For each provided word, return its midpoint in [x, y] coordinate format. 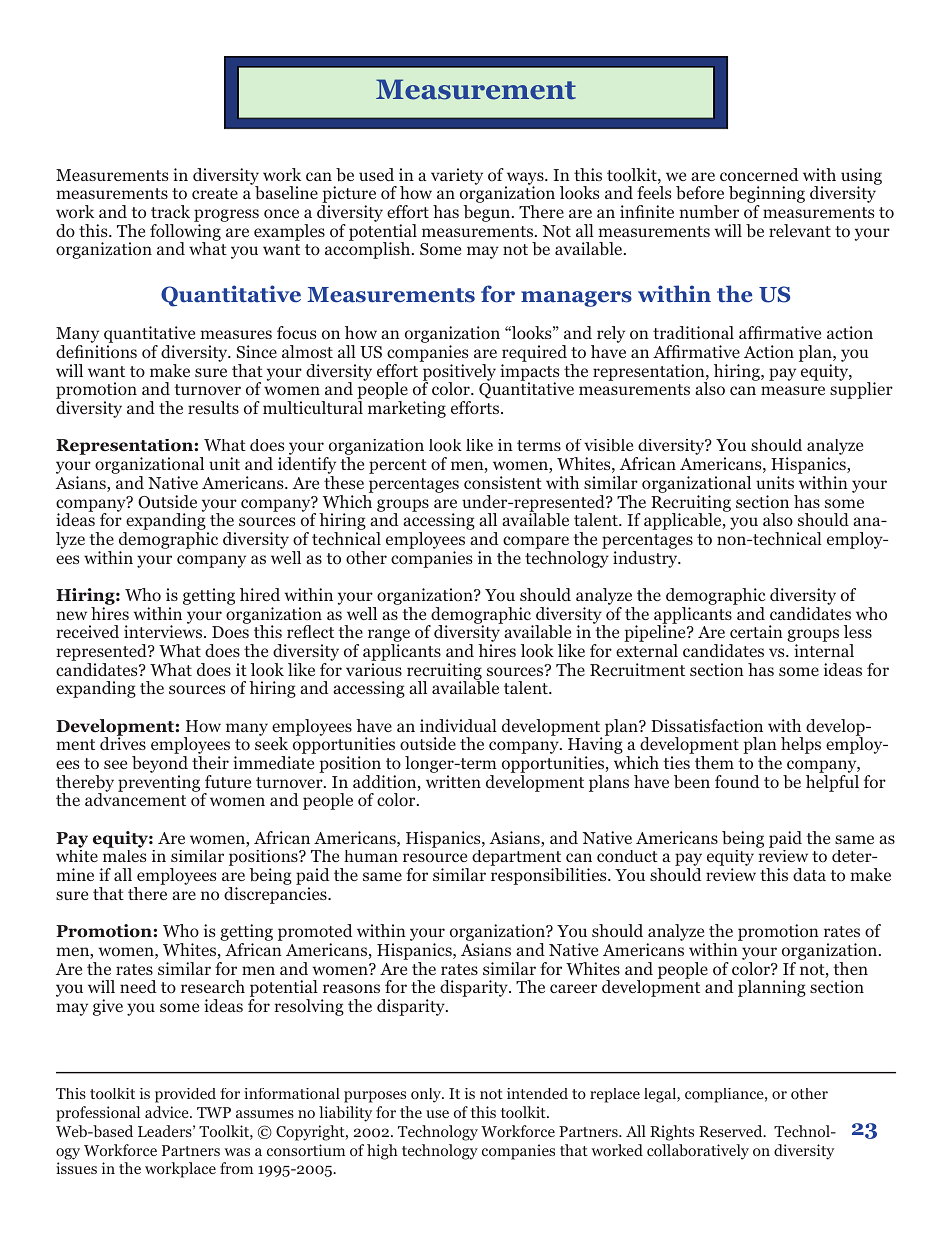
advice [168, 1112]
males [124, 854]
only [427, 1095]
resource [435, 857]
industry [646, 558]
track [170, 211]
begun [488, 213]
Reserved [732, 1131]
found [737, 781]
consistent [503, 483]
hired [260, 594]
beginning [767, 196]
